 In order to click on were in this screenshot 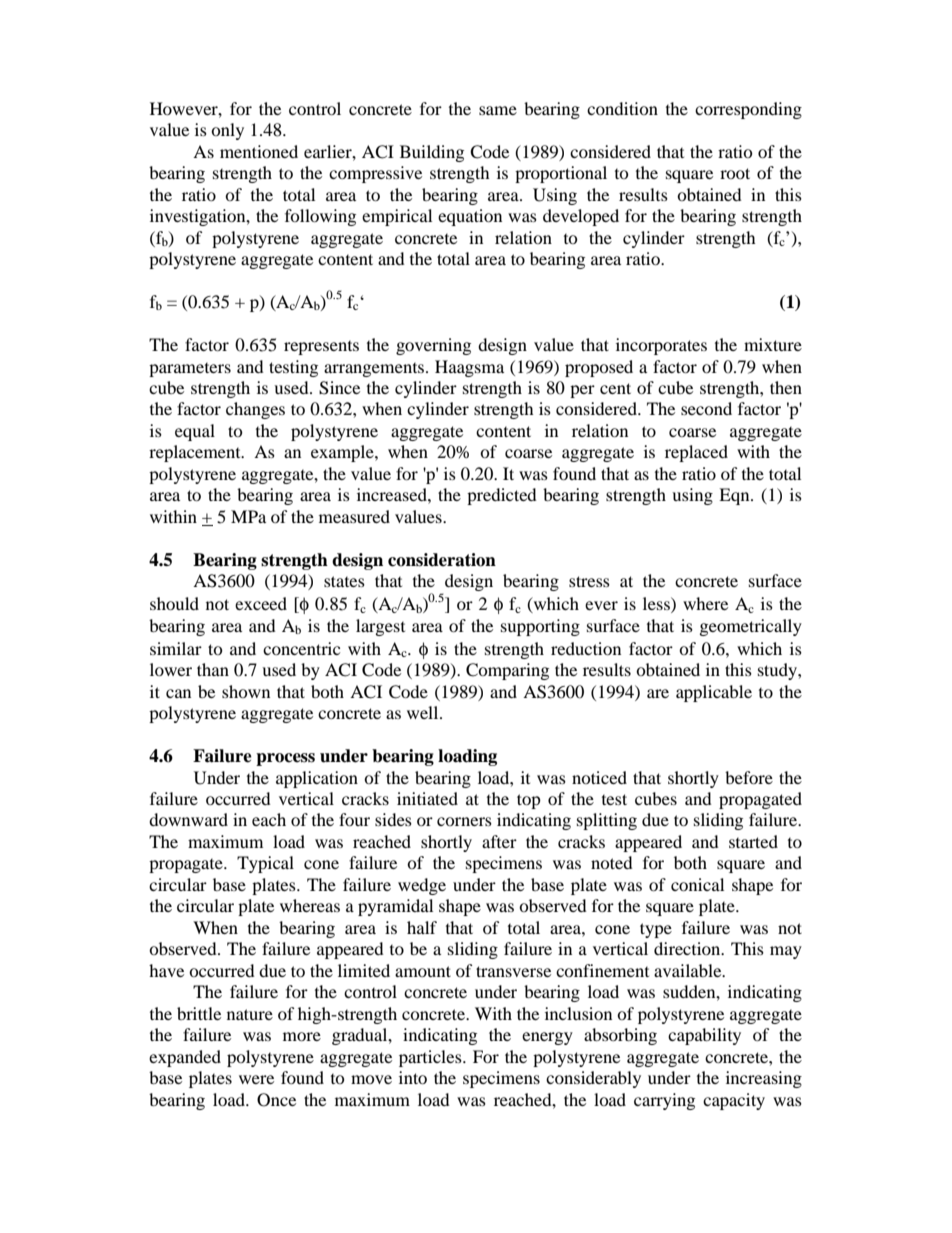, I will do `click(256, 1079)`.
